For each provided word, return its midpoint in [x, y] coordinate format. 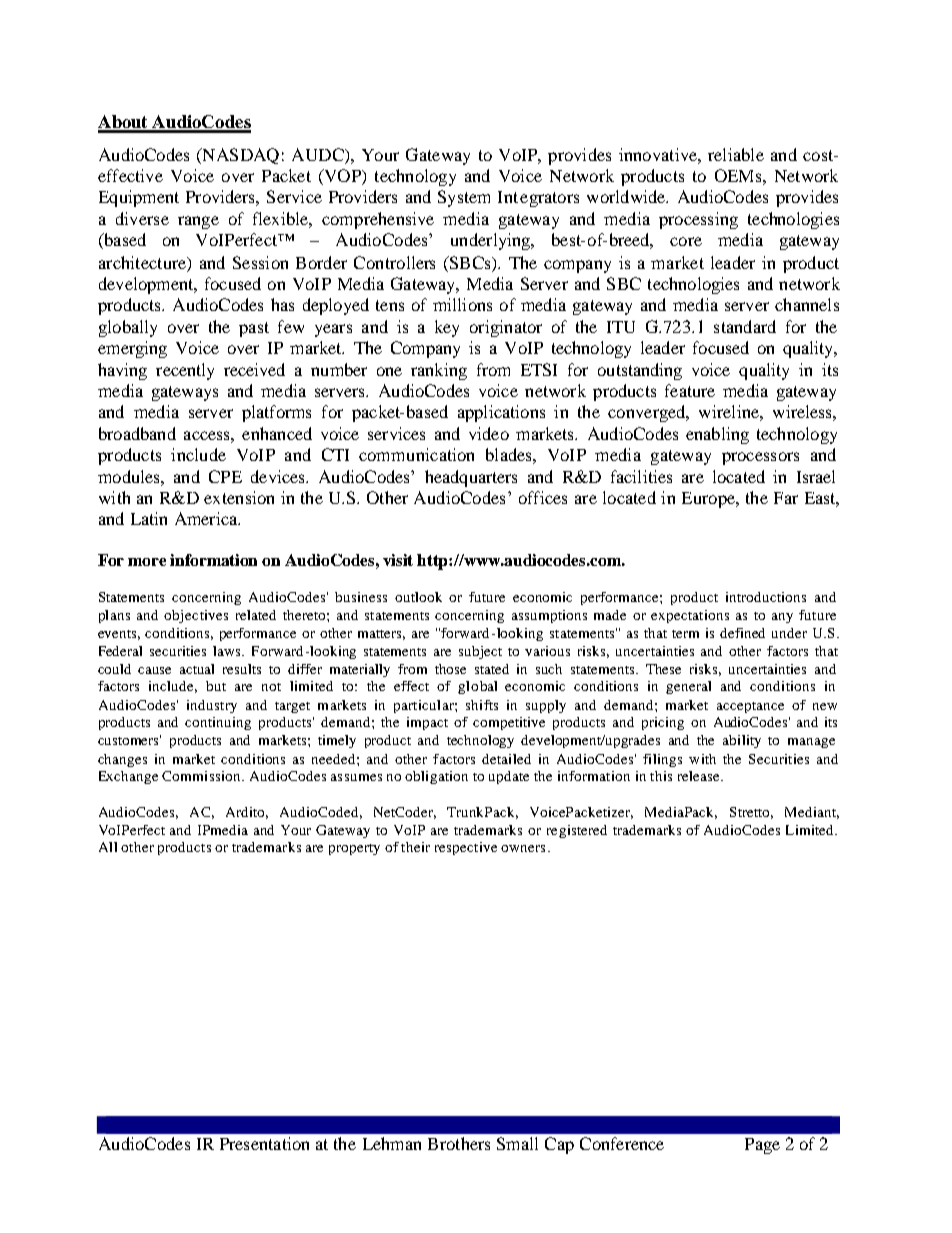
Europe [709, 500]
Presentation [264, 1143]
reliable [736, 154]
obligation [436, 777]
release [700, 776]
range [198, 222]
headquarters [471, 478]
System [464, 198]
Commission [202, 776]
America [207, 518]
